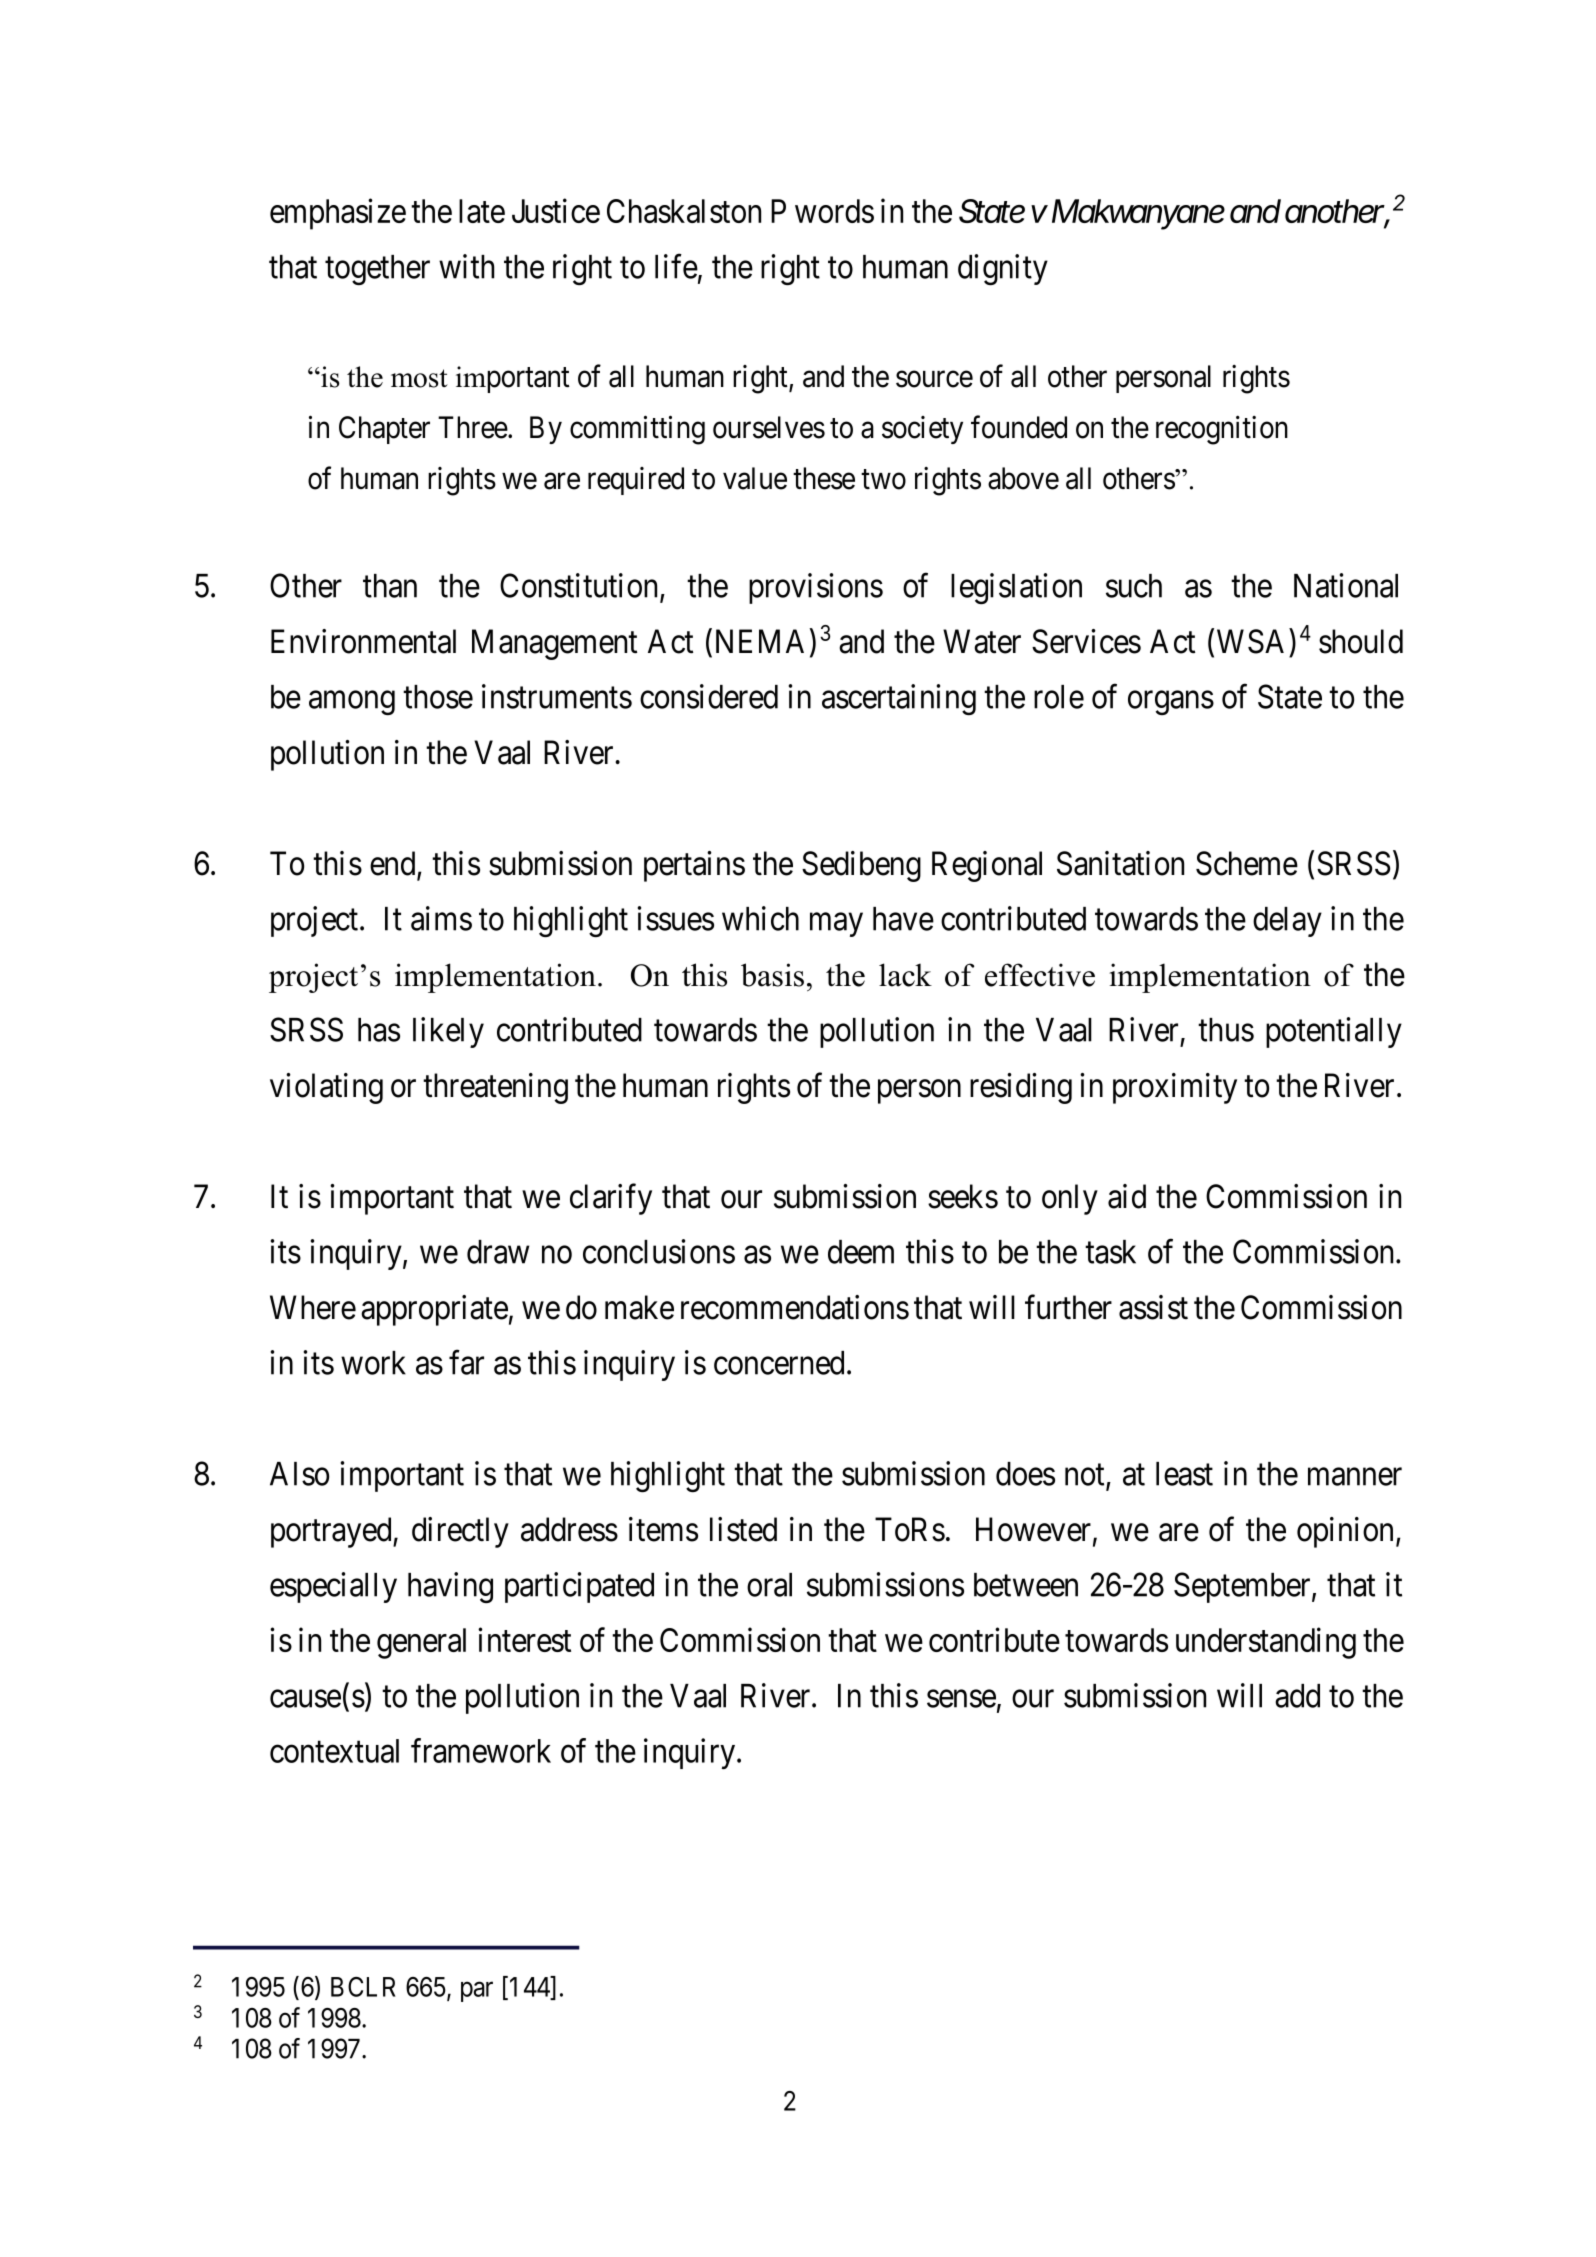 This screenshot has height=2257, width=1596. I want to click on sense, so click(961, 1699).
